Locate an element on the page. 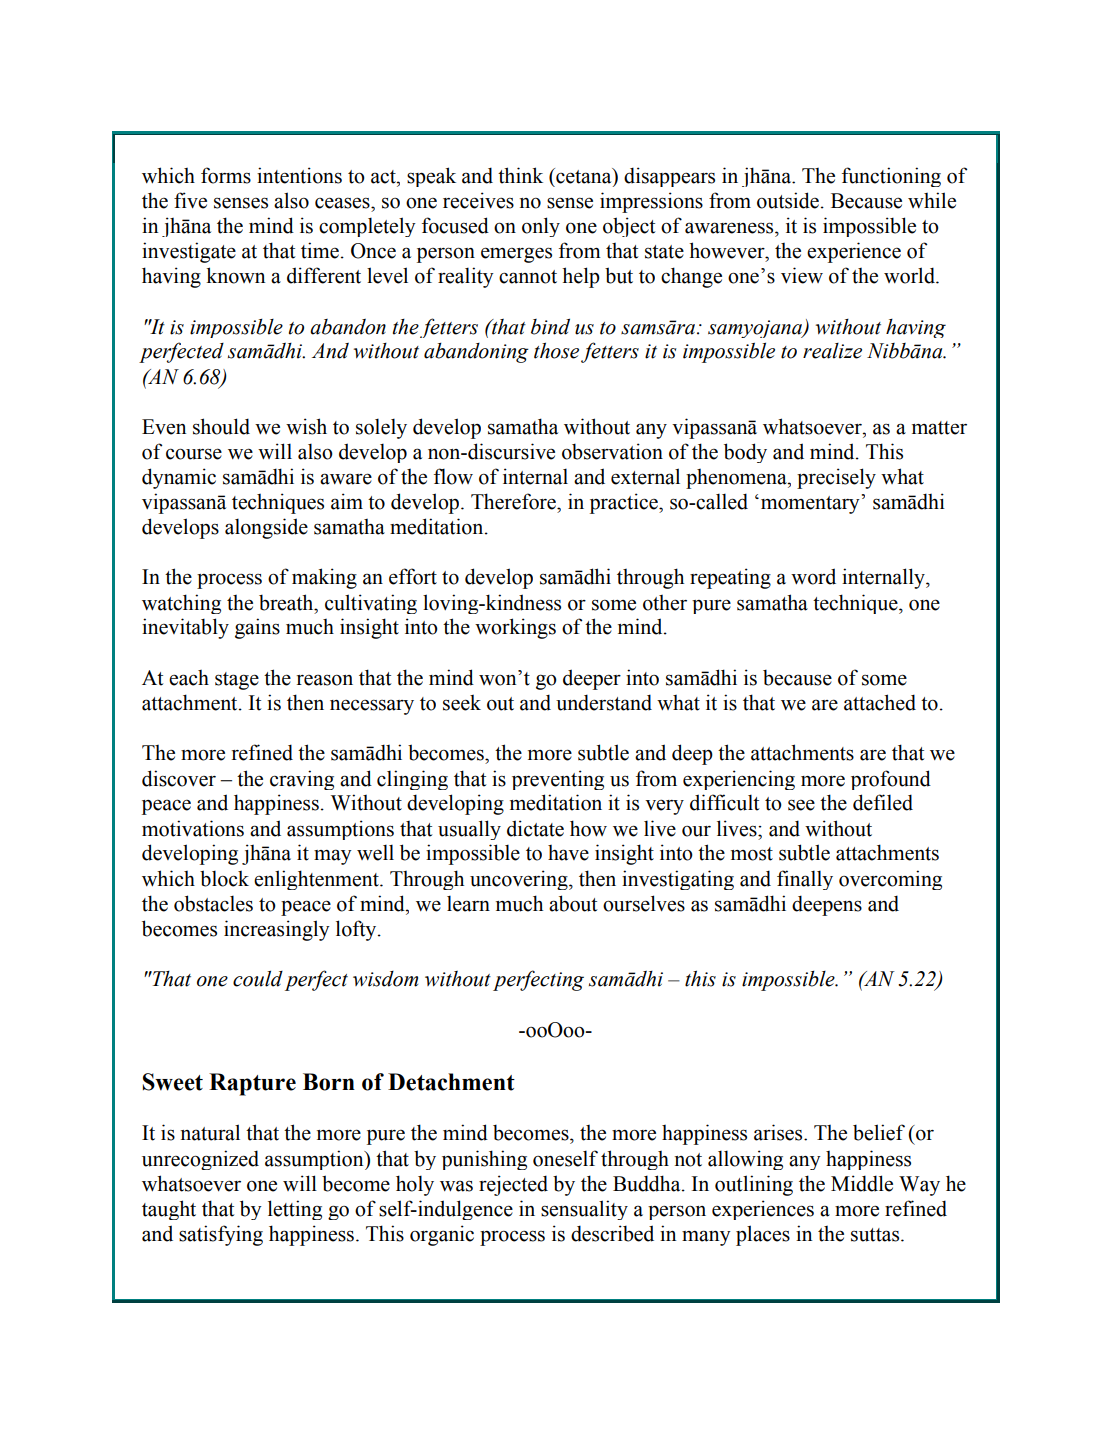 Image resolution: width=1110 pixels, height=1437 pixels. only is located at coordinates (541, 227).
